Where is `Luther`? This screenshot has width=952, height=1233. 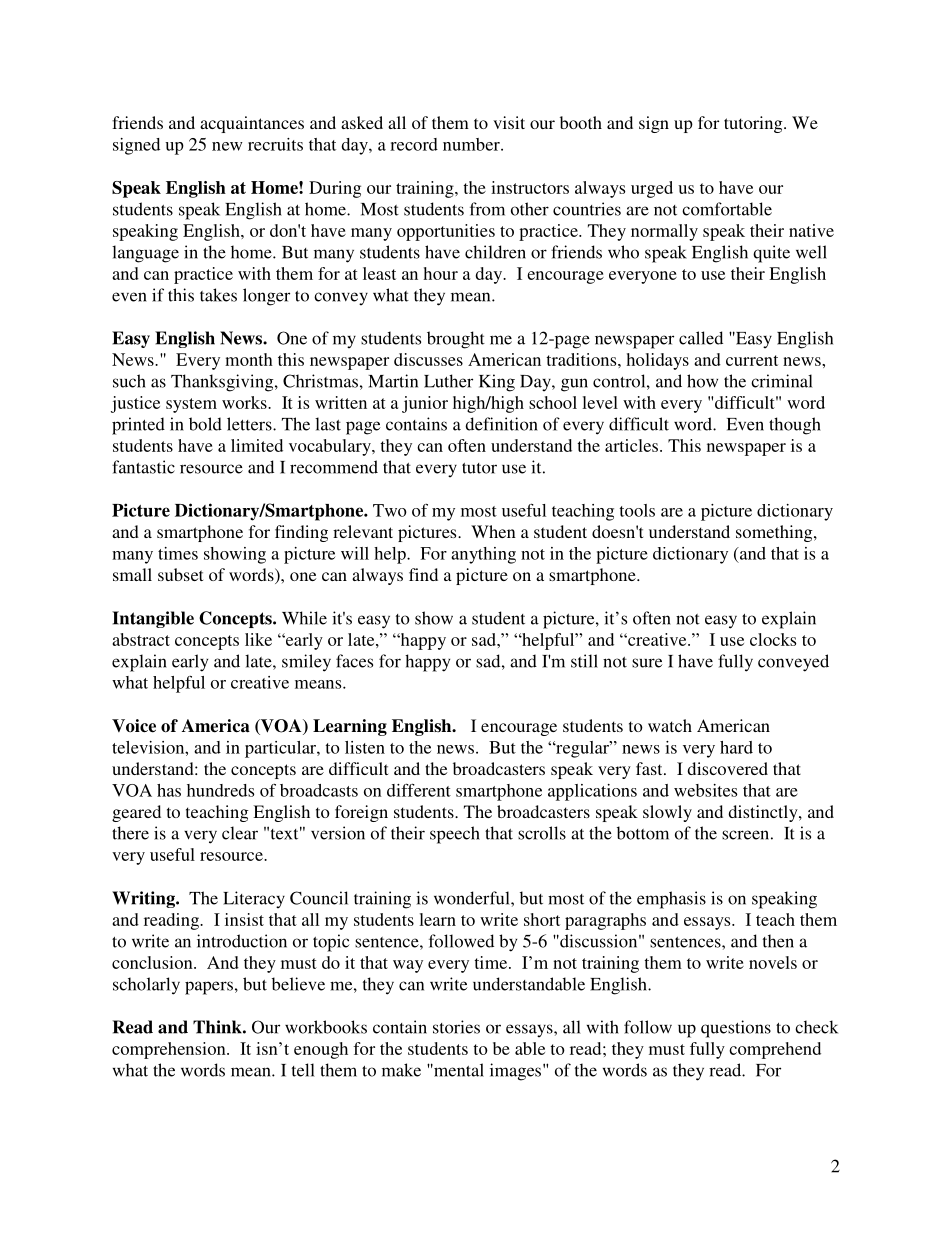 Luther is located at coordinates (448, 381).
